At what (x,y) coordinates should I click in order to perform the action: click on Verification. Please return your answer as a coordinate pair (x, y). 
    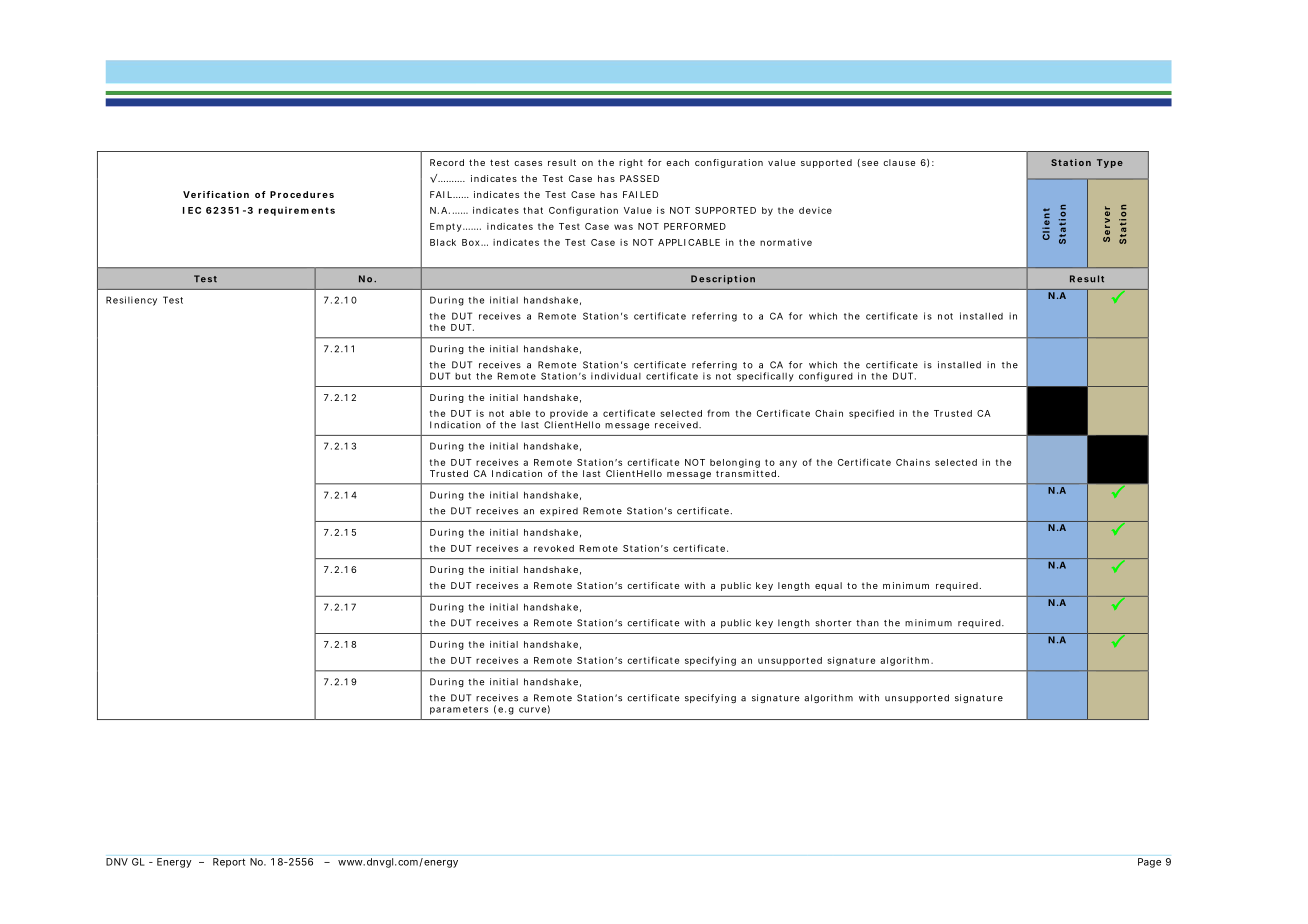
    Looking at the image, I should click on (216, 194).
